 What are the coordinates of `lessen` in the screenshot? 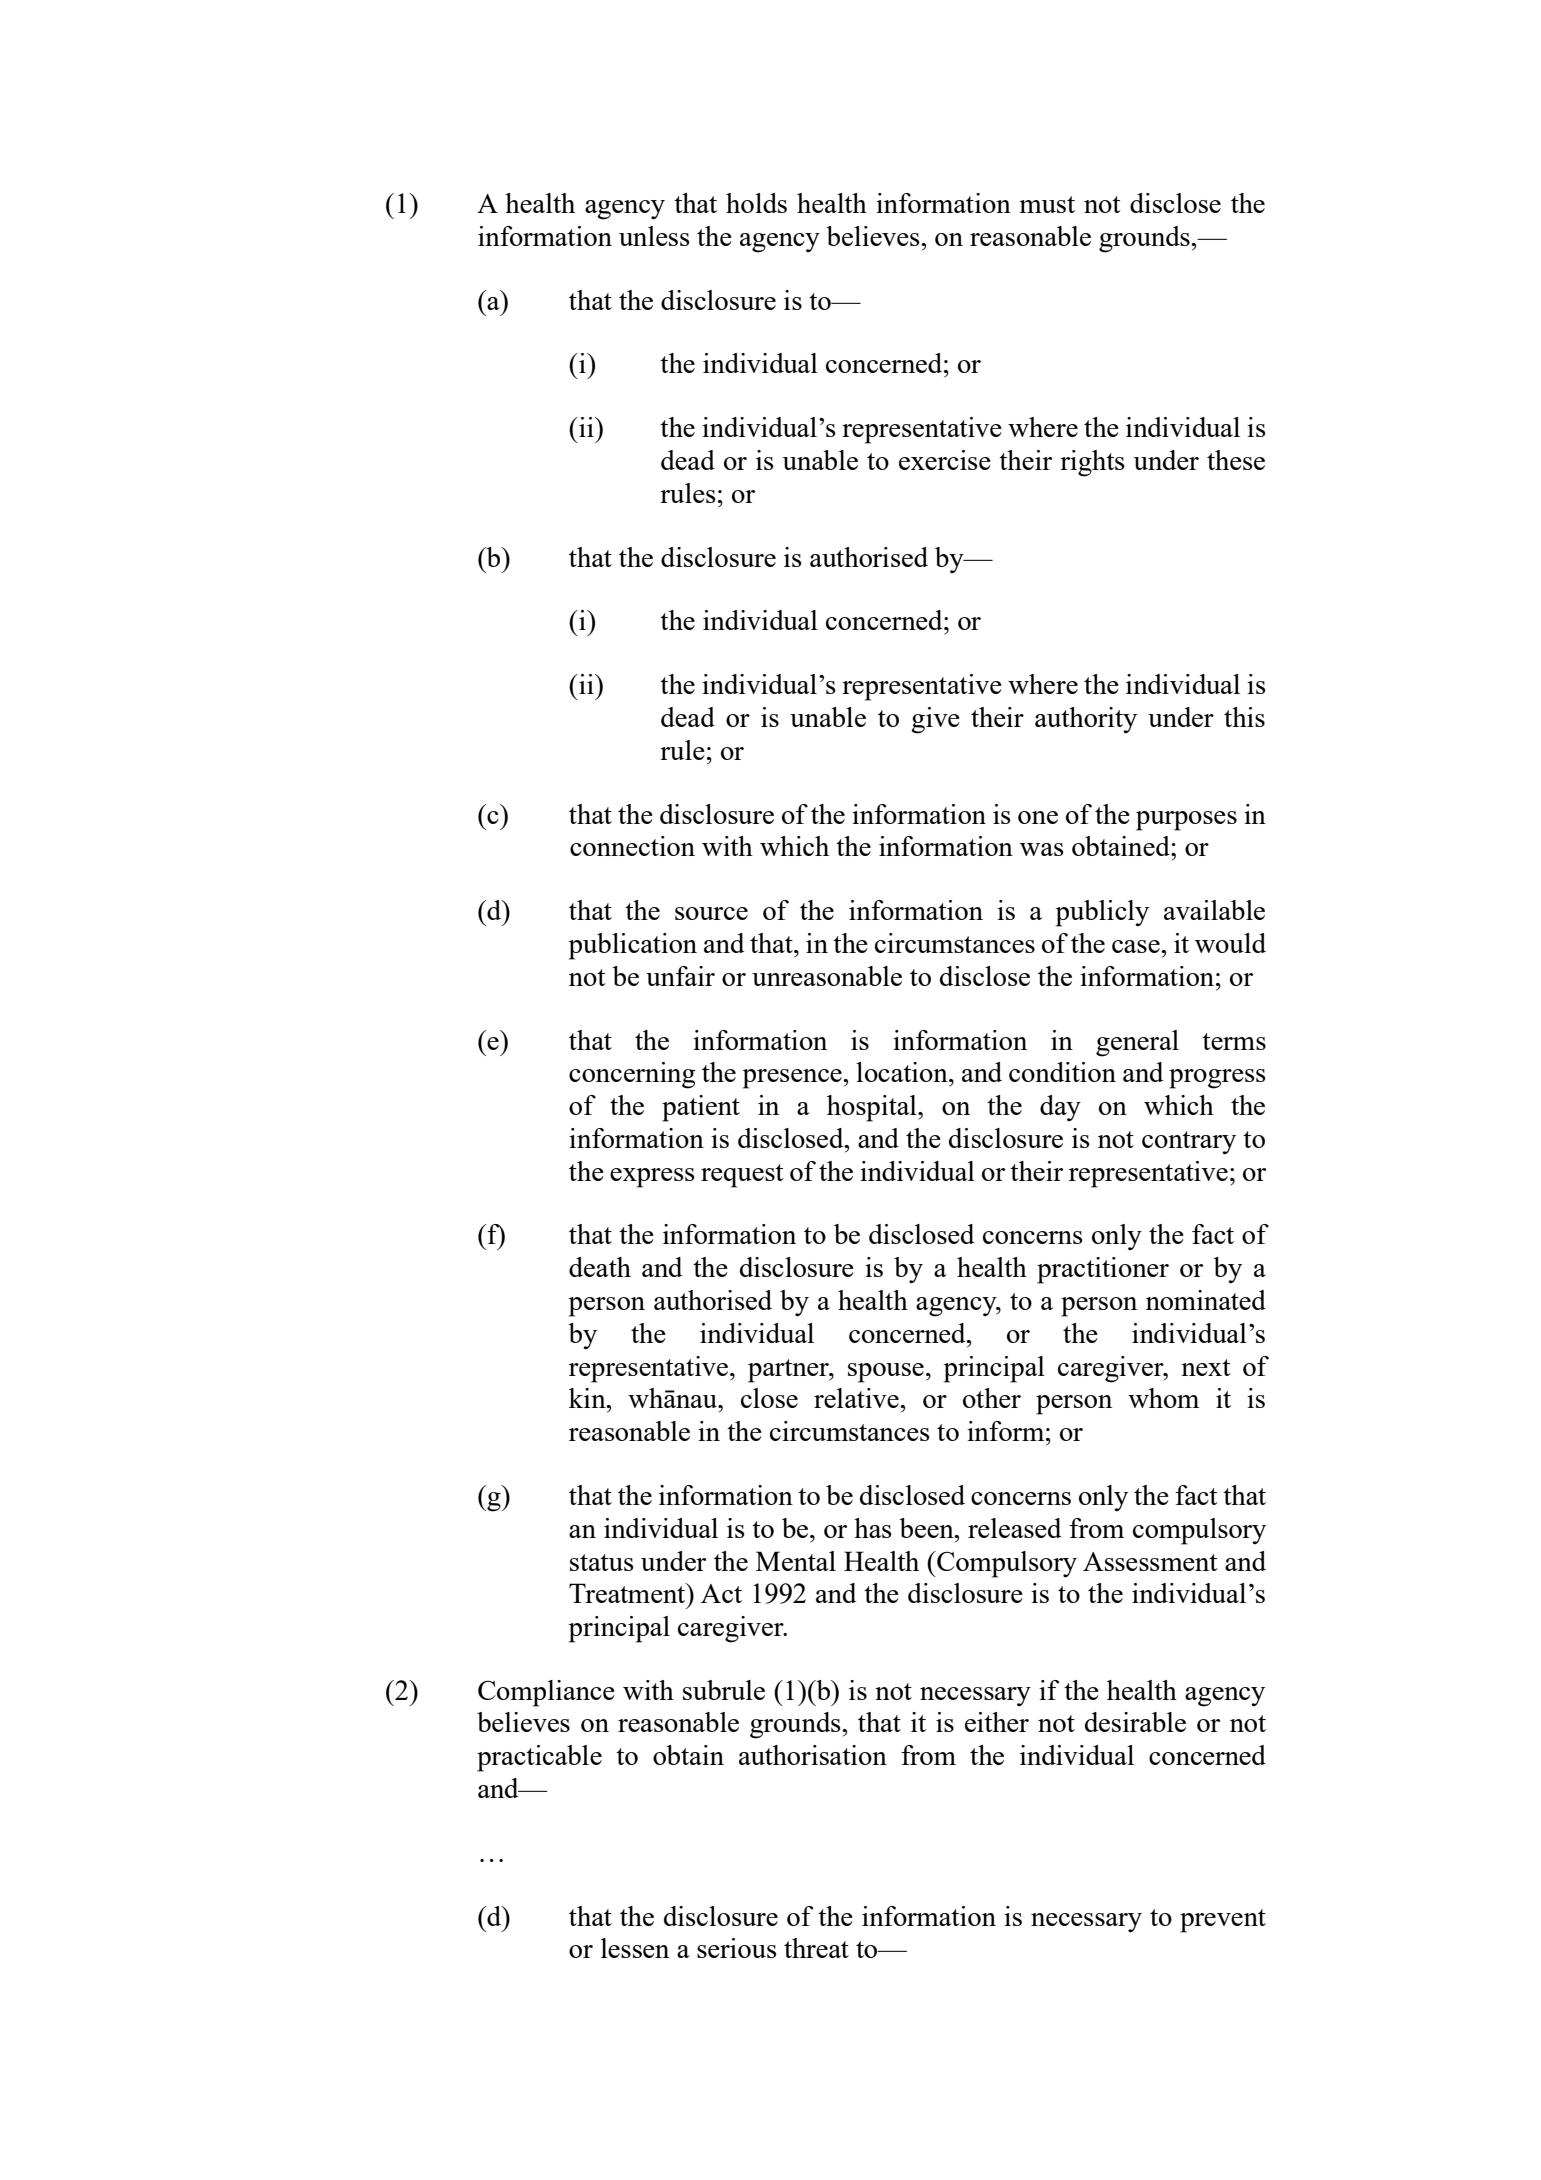 It's located at (635, 1948).
